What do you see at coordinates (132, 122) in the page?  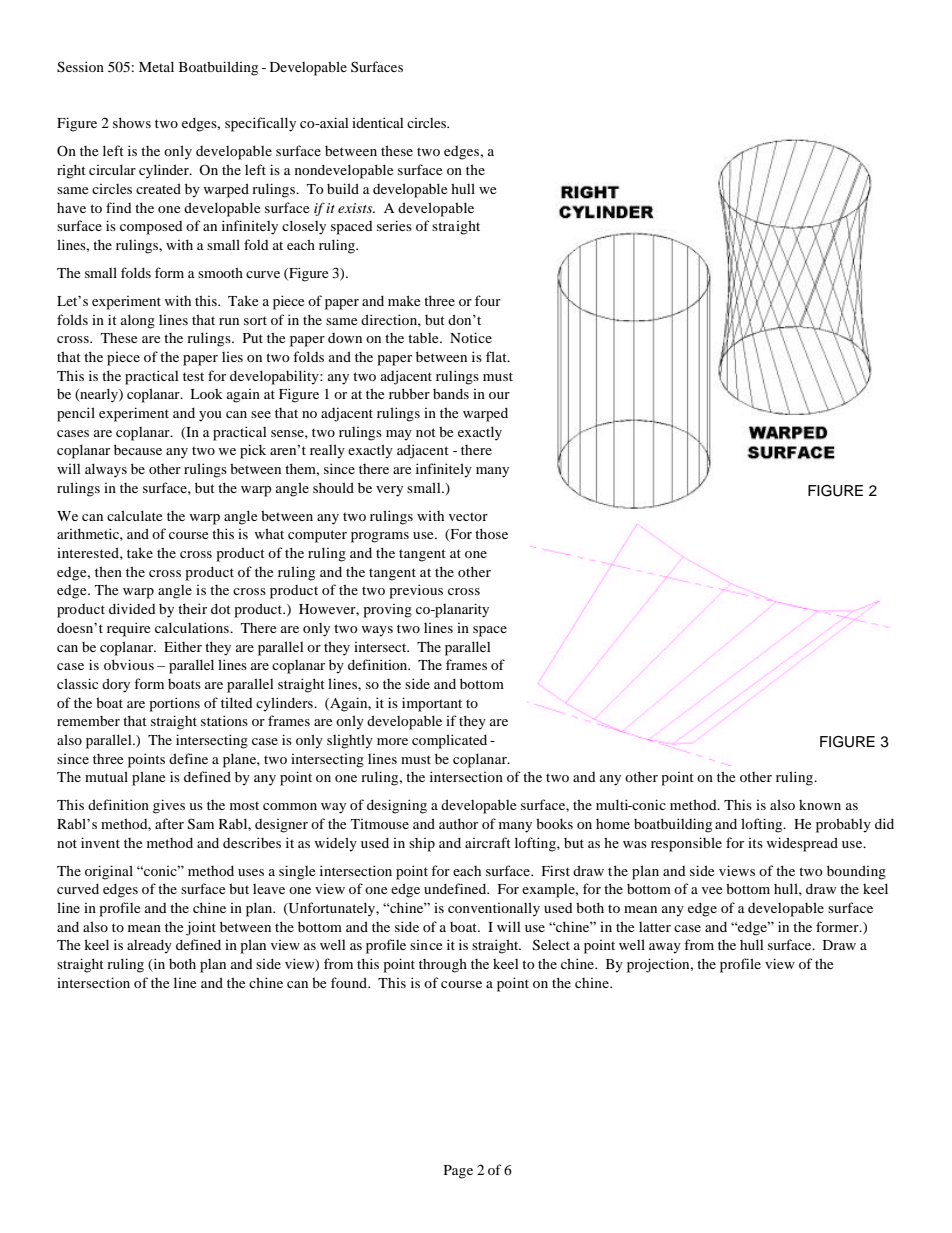 I see `shows` at bounding box center [132, 122].
